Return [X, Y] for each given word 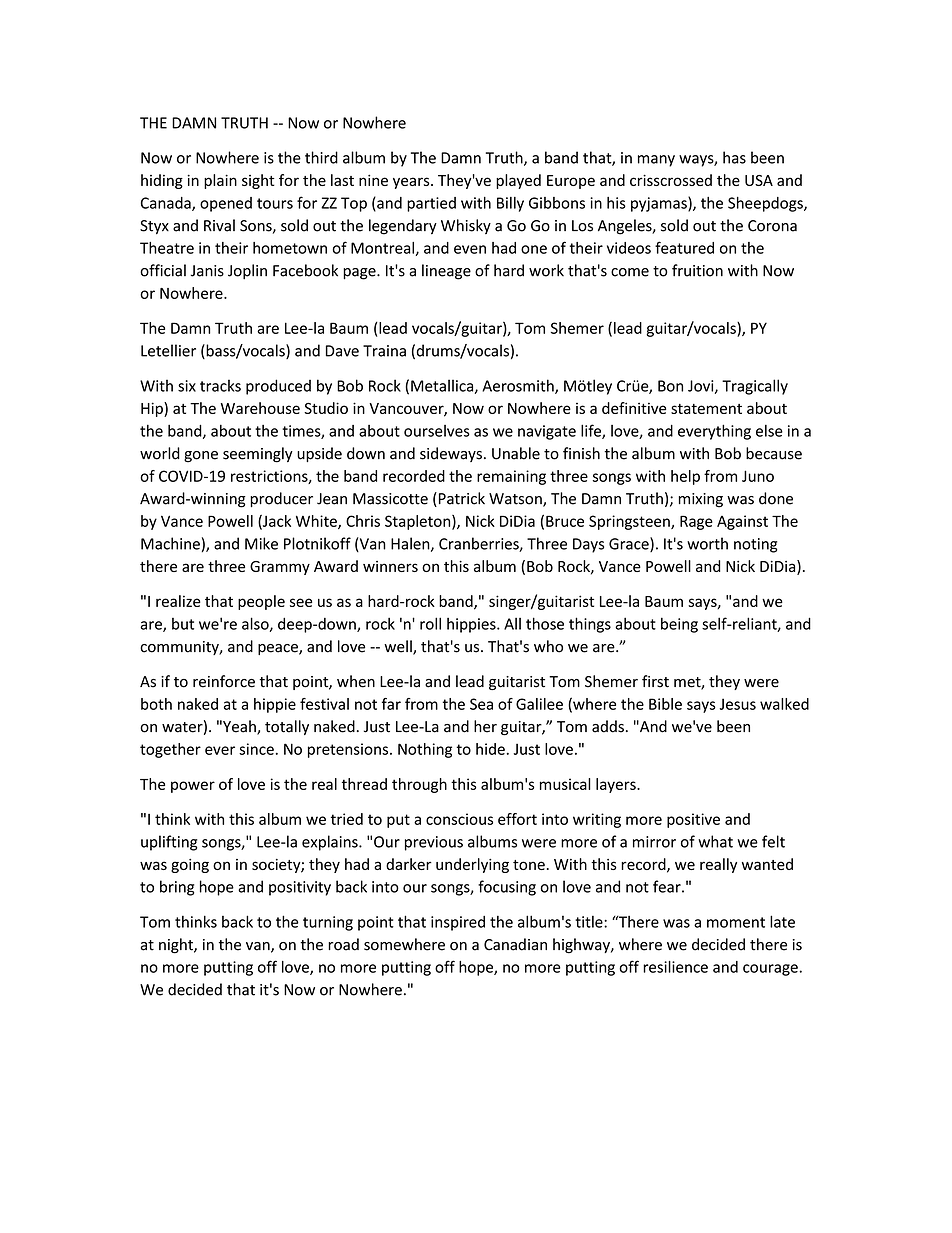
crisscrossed [671, 180]
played [518, 181]
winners [390, 566]
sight [258, 181]
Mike [261, 543]
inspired [458, 923]
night [177, 946]
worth [707, 543]
